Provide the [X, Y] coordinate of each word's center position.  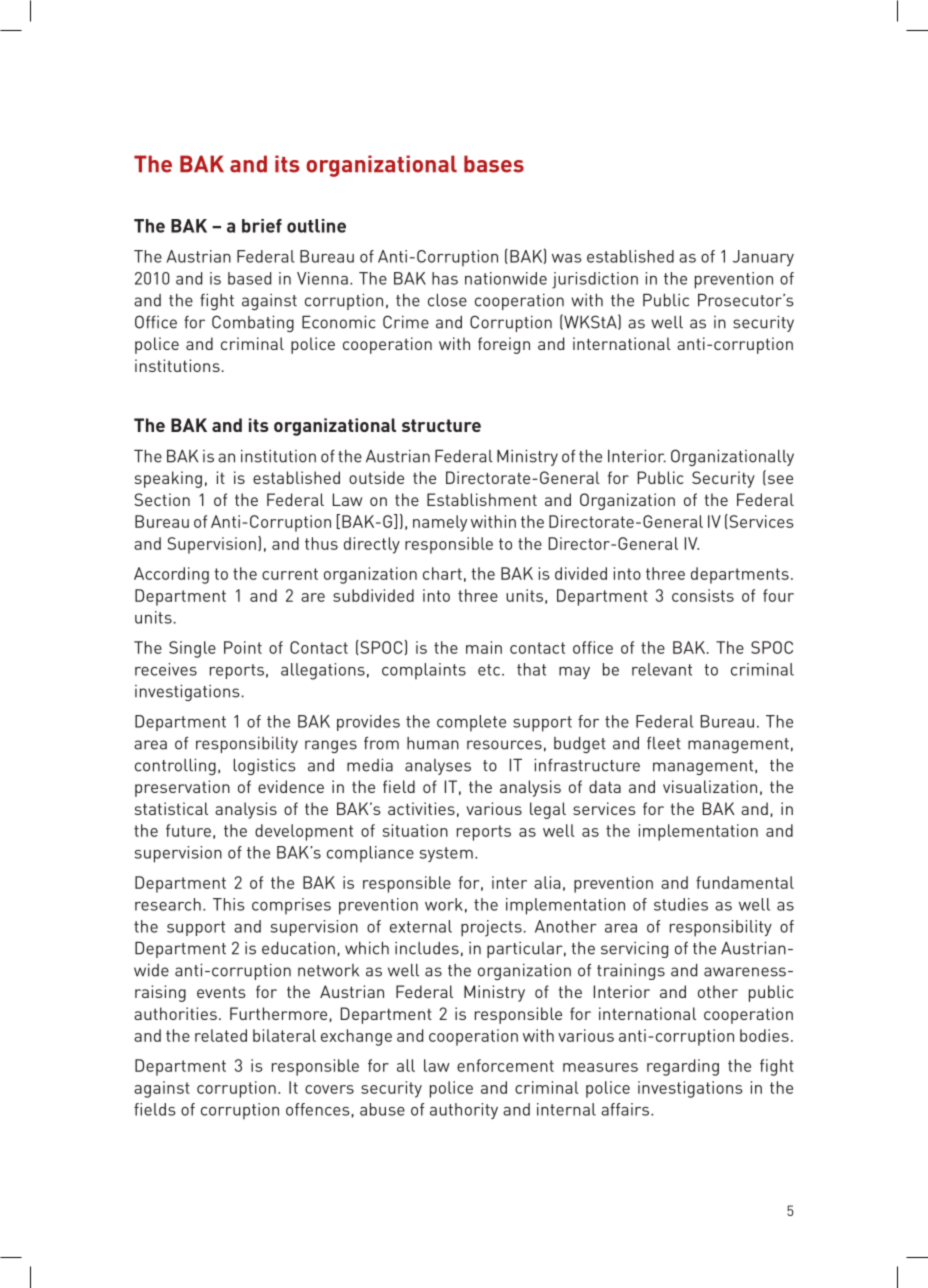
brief [262, 226]
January [763, 258]
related [221, 1035]
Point [243, 647]
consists [703, 595]
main [484, 647]
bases [494, 164]
